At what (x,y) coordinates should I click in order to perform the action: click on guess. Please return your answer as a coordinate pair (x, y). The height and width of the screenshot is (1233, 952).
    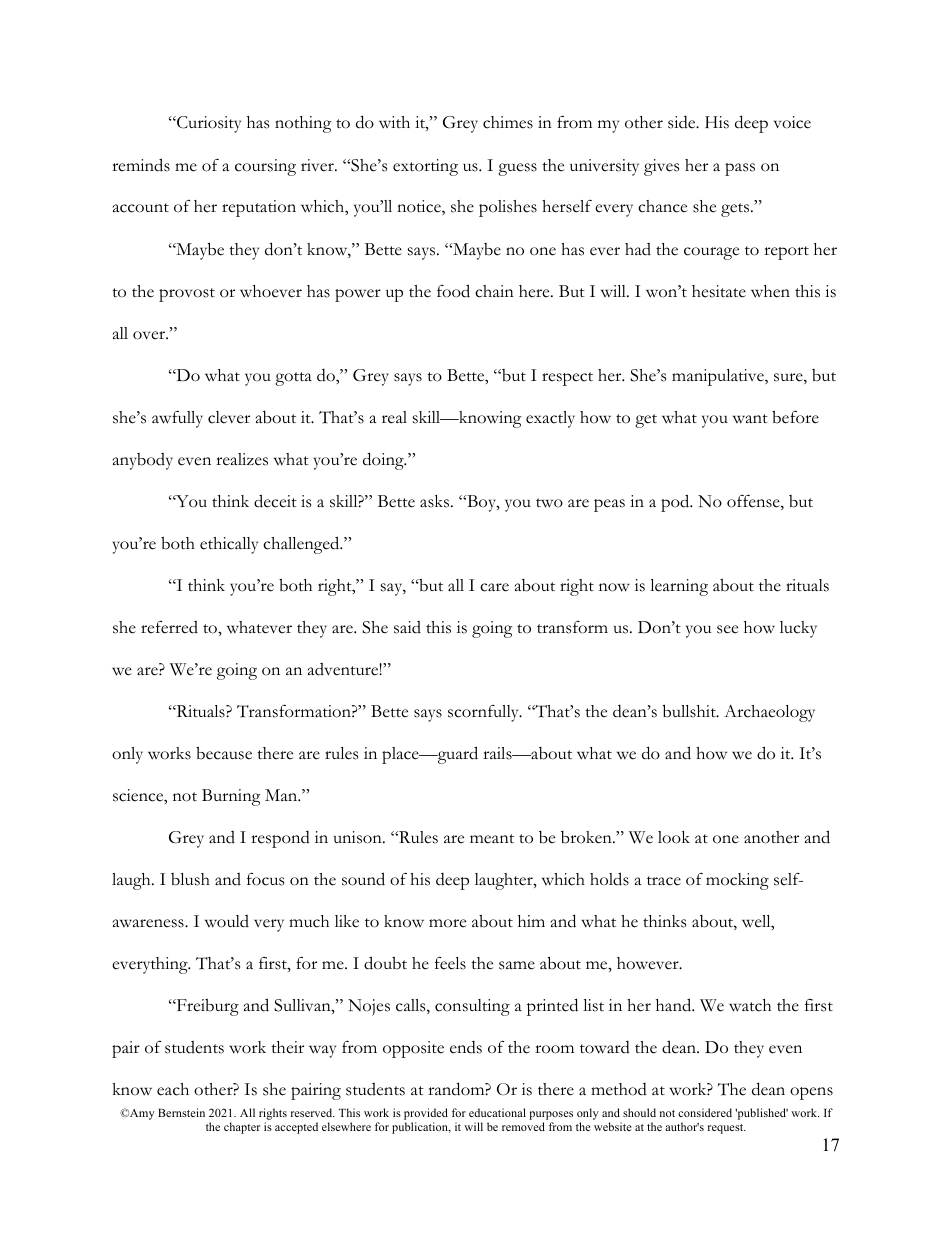
    Looking at the image, I should click on (517, 169).
